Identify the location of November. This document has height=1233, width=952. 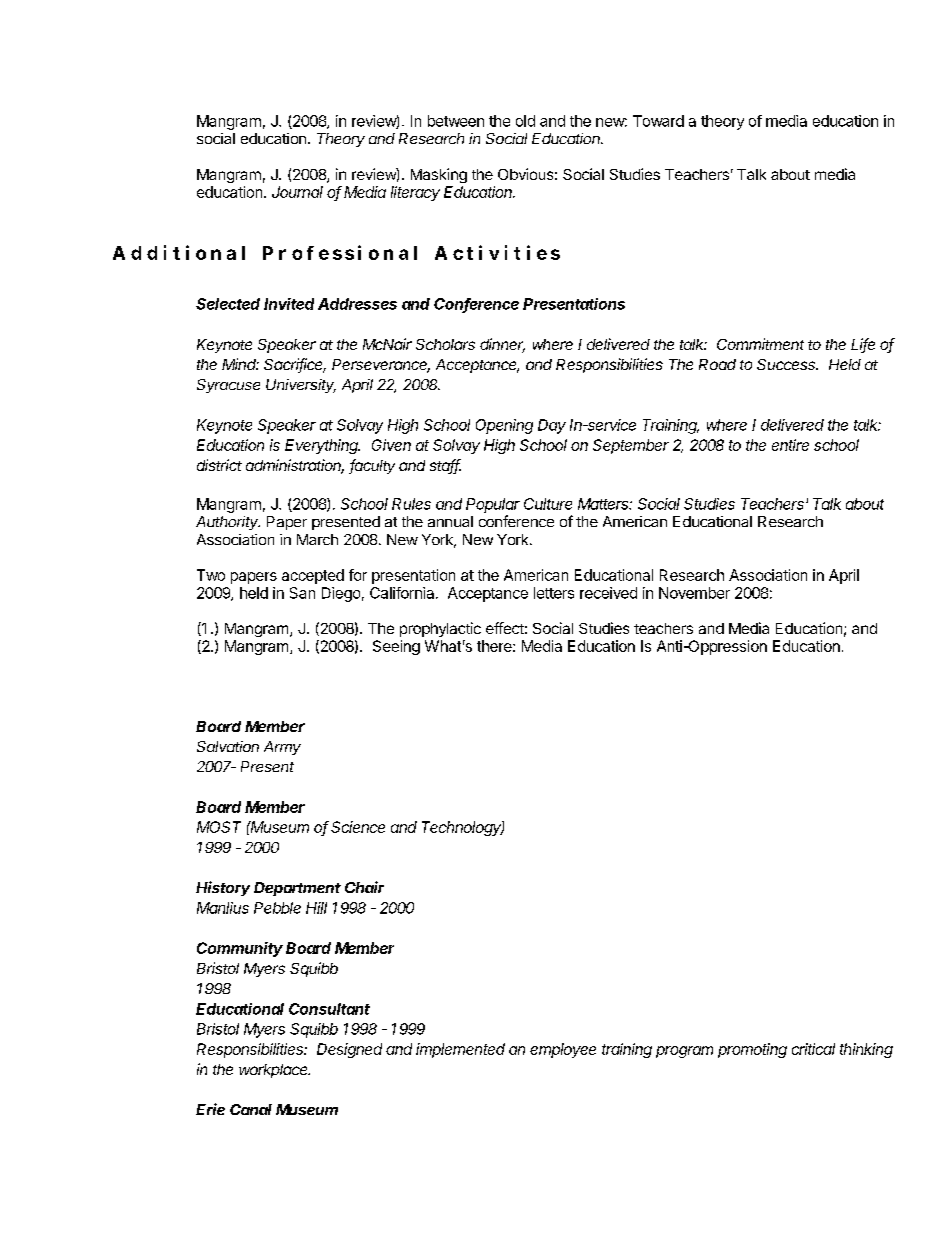
(694, 593).
